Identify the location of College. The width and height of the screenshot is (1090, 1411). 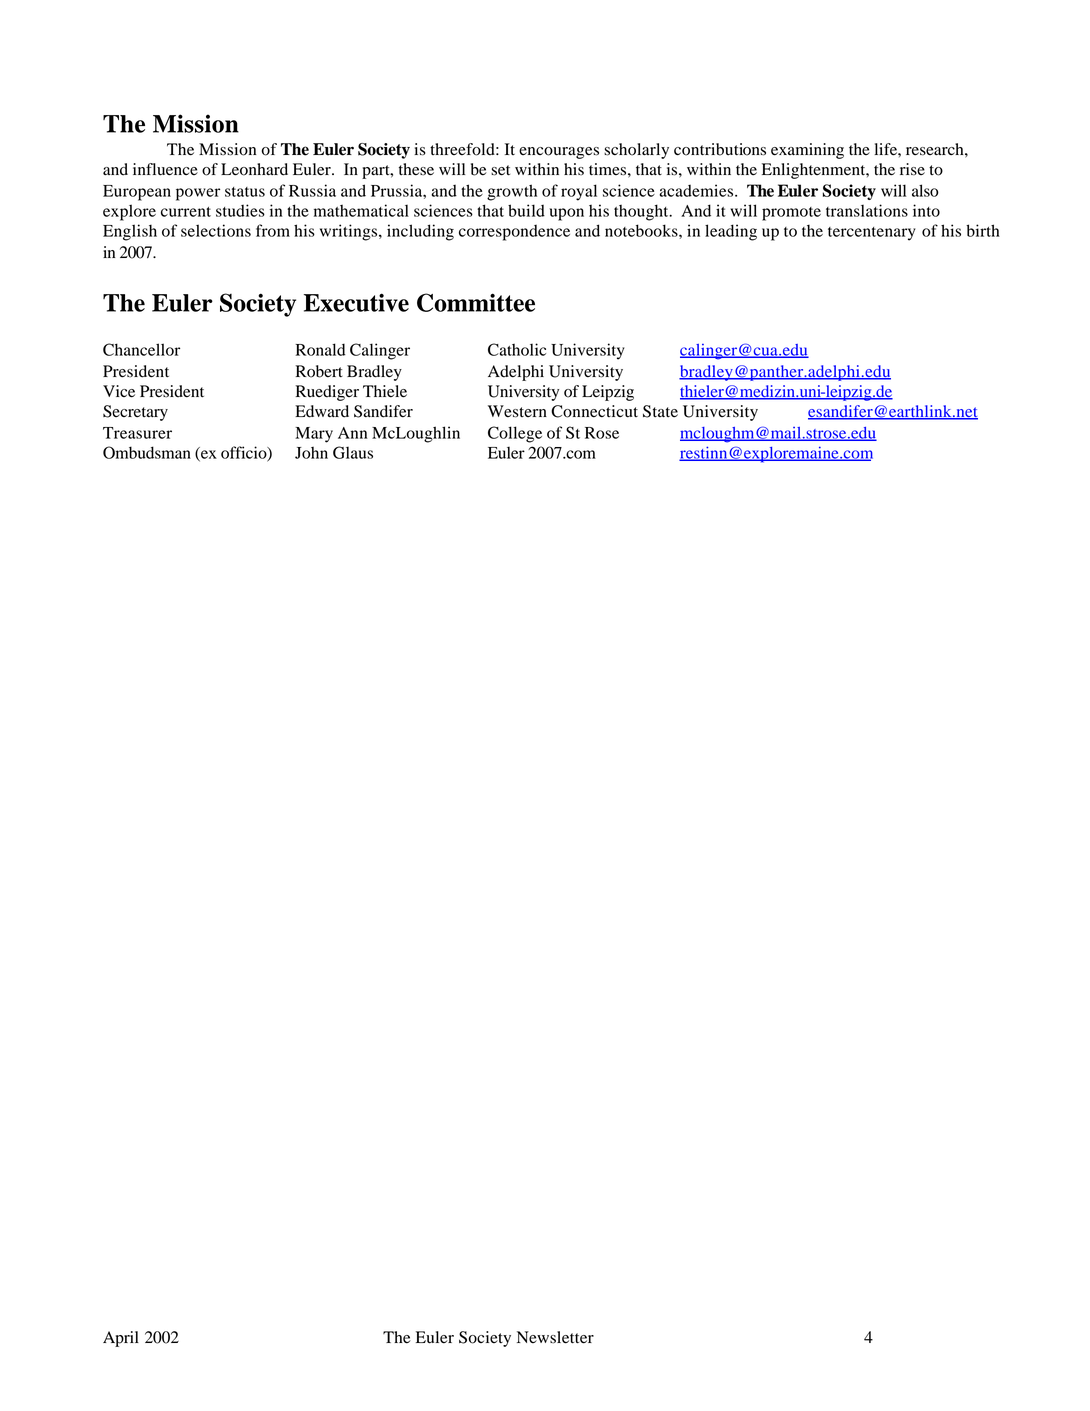
(515, 434).
